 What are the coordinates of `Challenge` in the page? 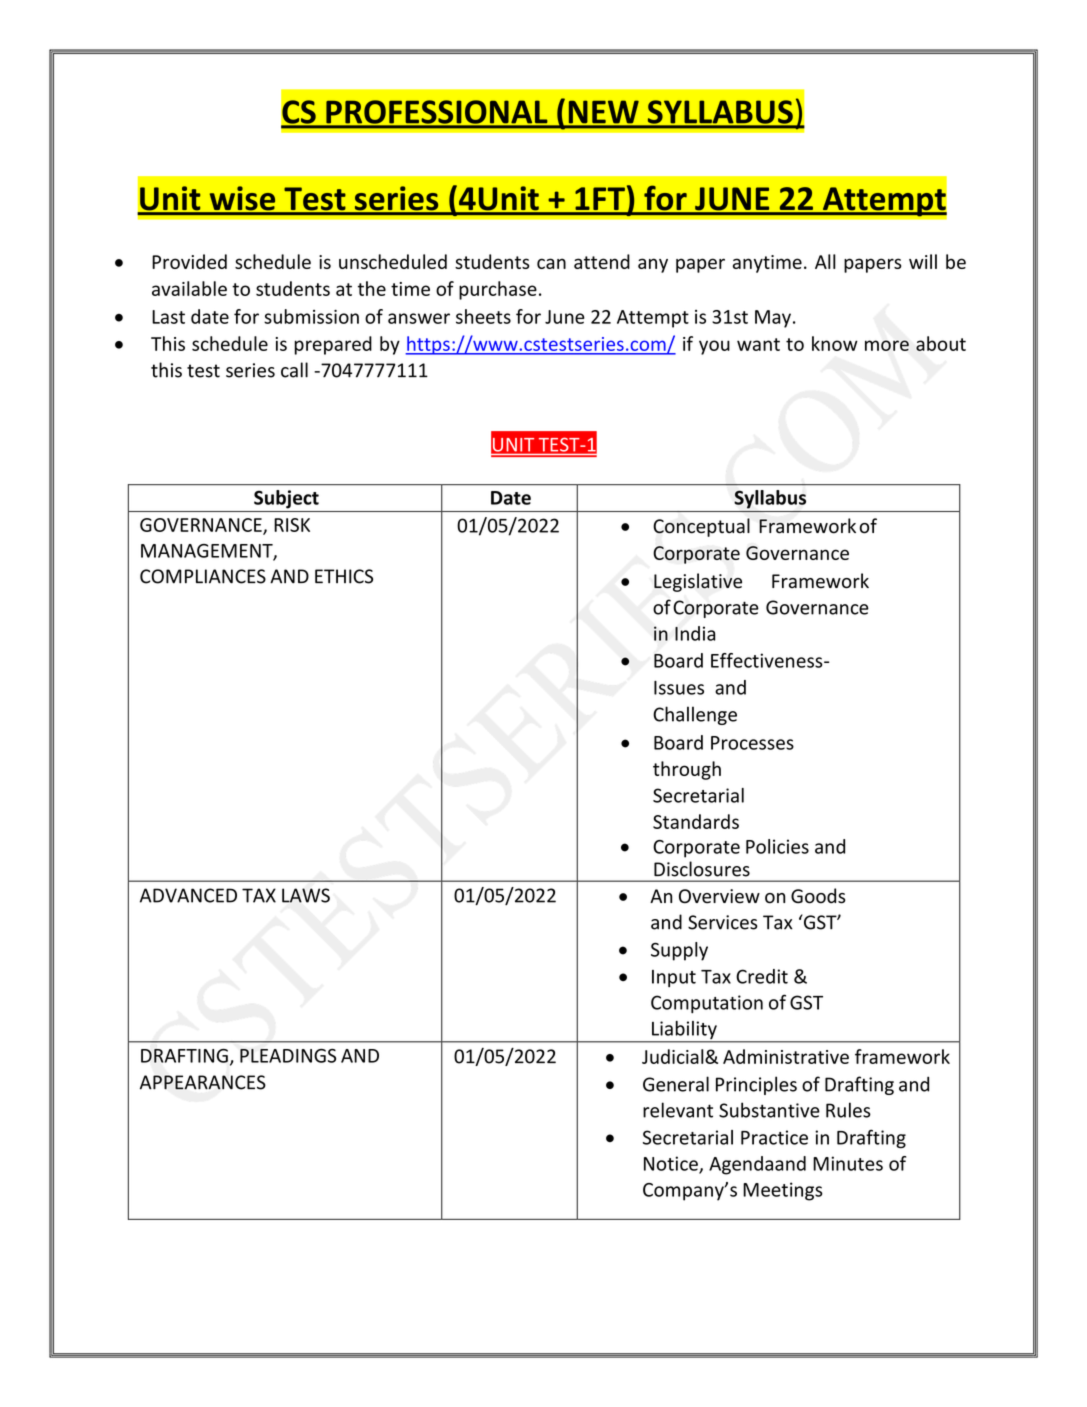 It's located at (695, 715).
